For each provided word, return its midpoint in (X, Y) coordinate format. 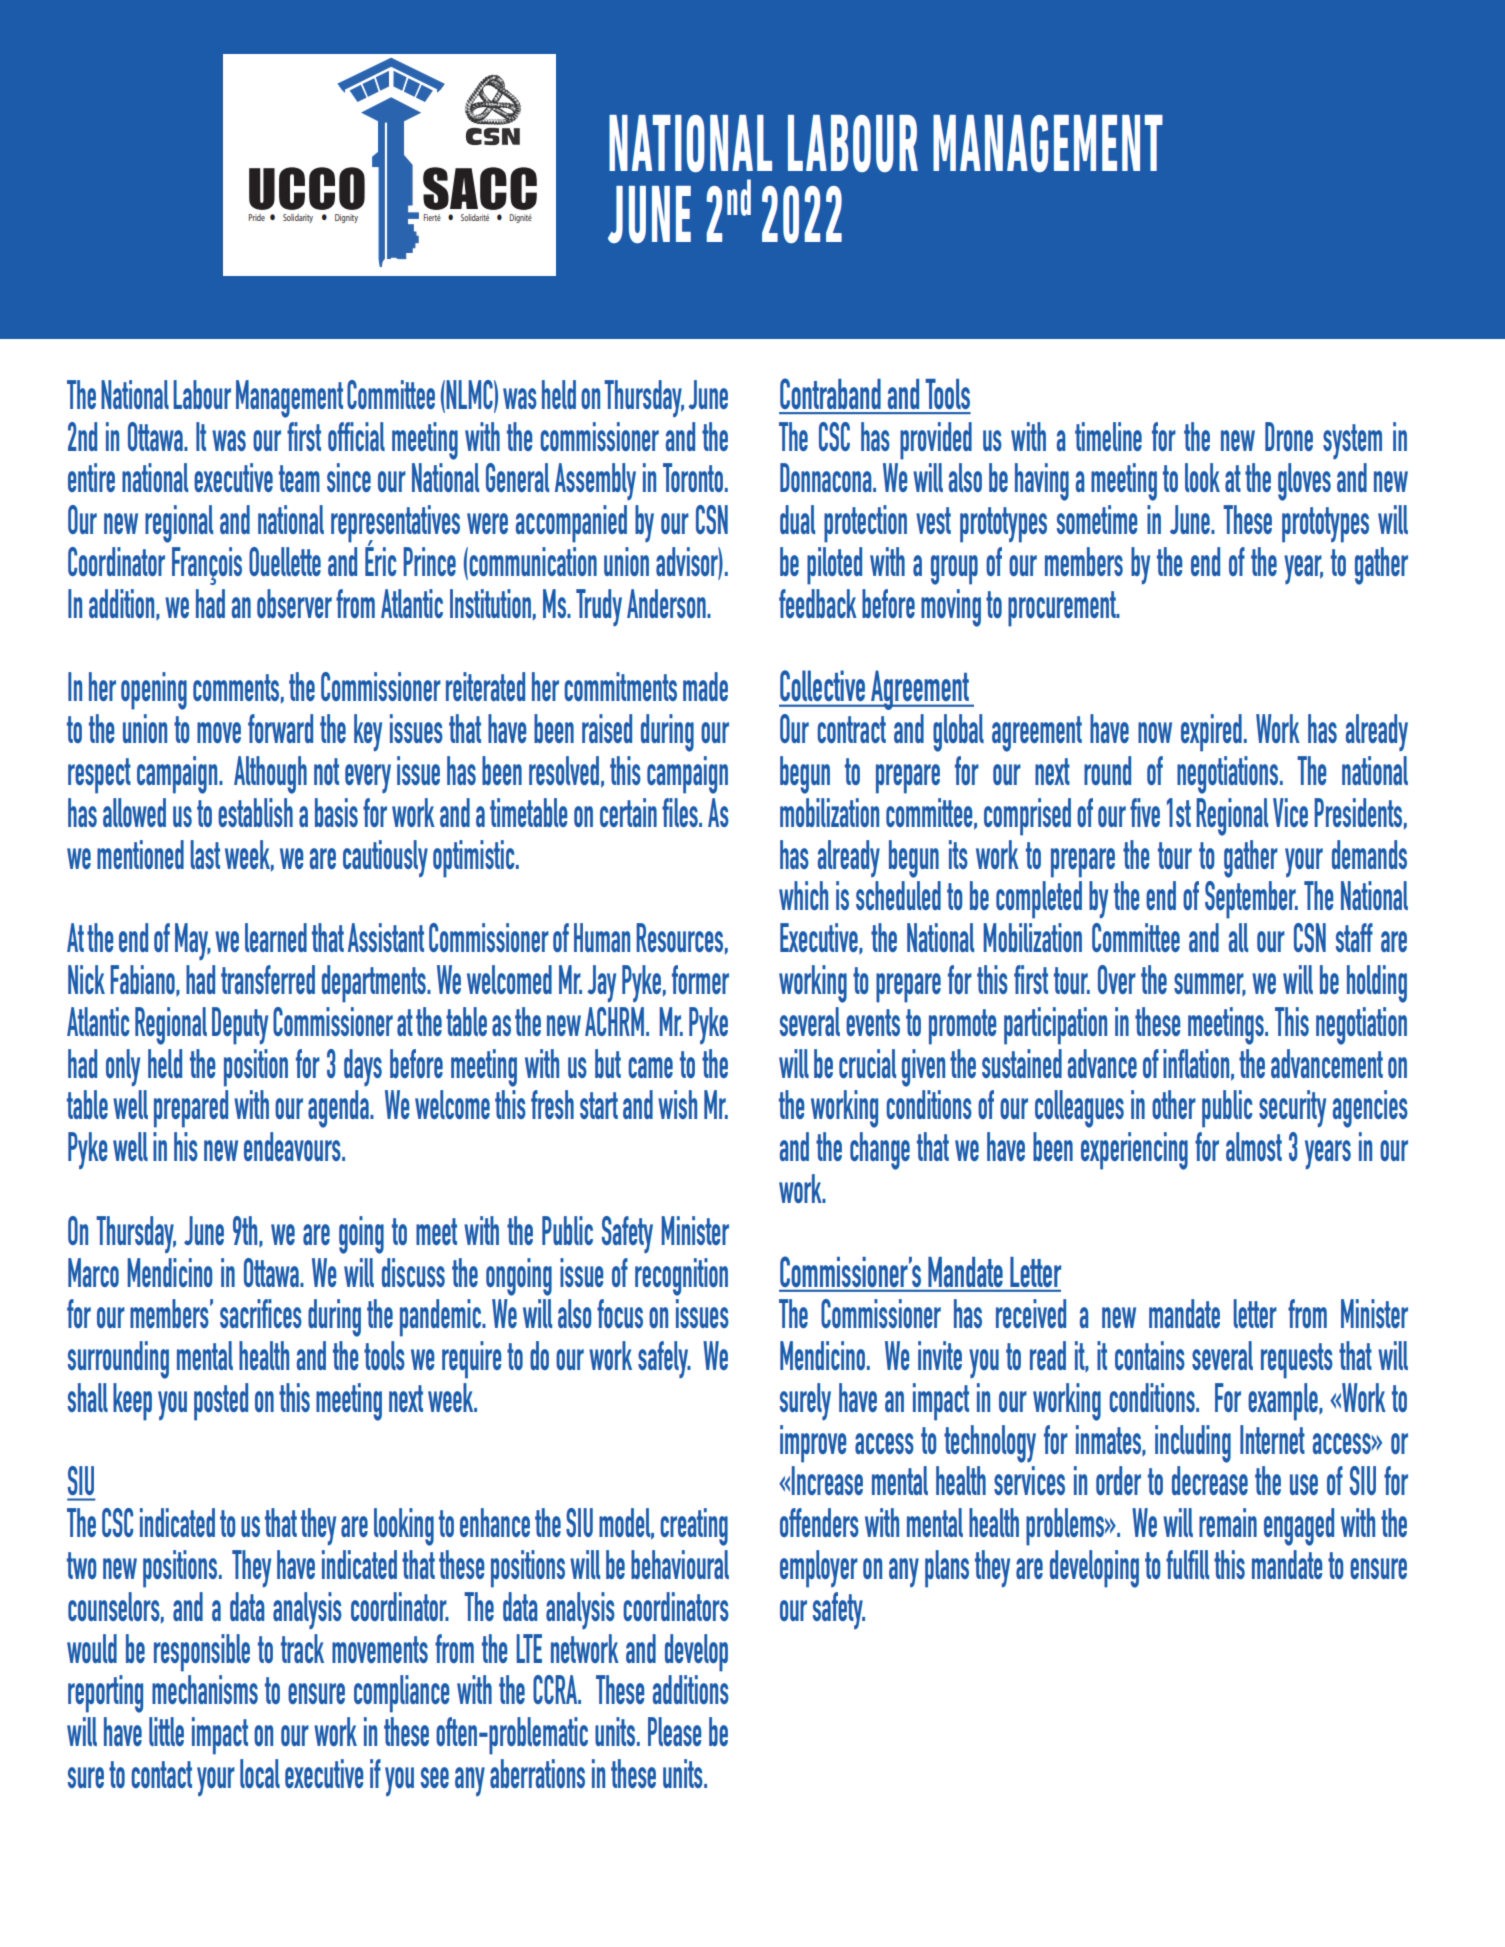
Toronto (693, 477)
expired (1211, 733)
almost (1254, 1146)
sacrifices (261, 1313)
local (260, 1773)
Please (674, 1731)
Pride (257, 217)
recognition (681, 1277)
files (681, 812)
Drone (1289, 436)
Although (270, 775)
